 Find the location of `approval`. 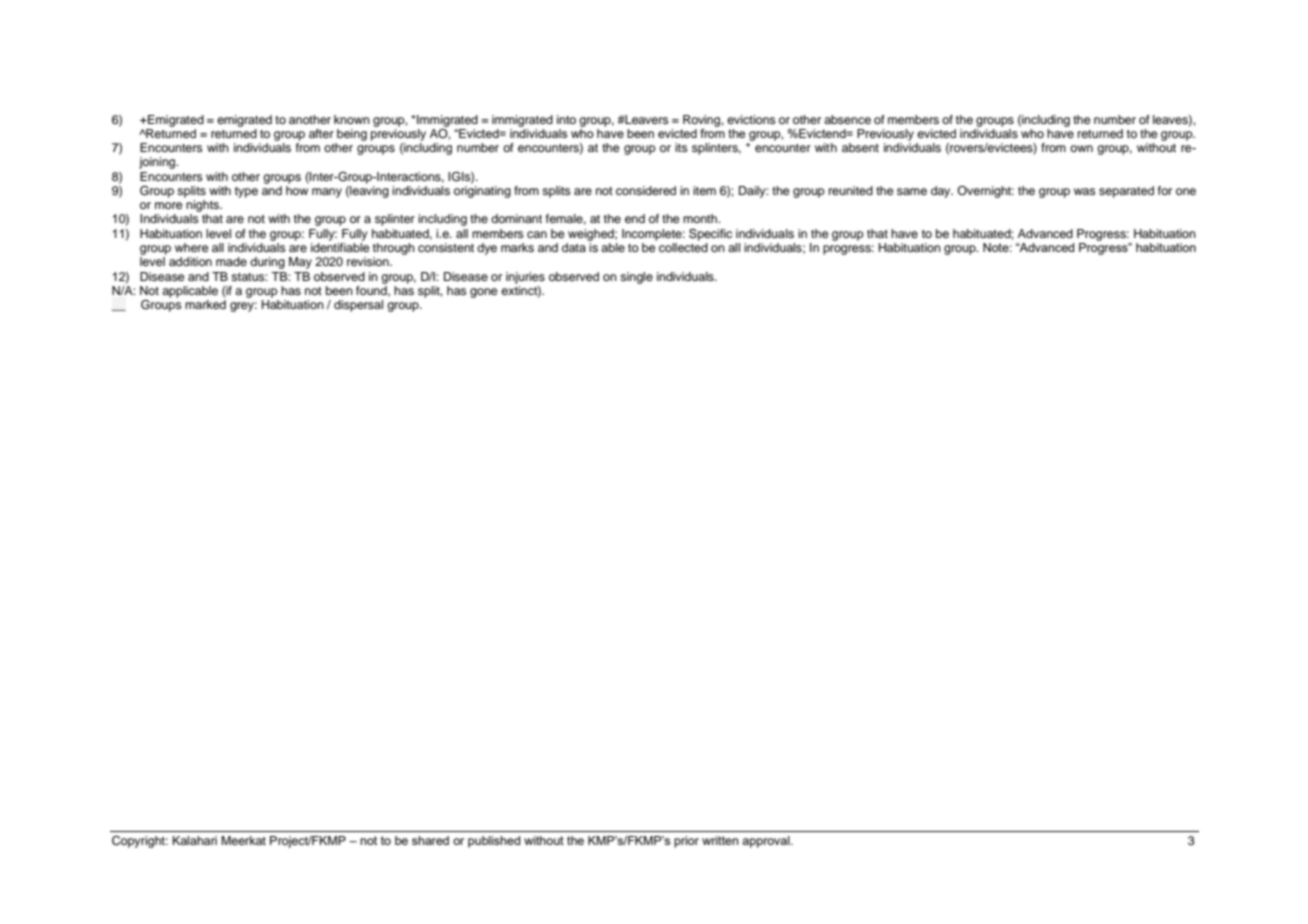

approval is located at coordinates (767, 842).
